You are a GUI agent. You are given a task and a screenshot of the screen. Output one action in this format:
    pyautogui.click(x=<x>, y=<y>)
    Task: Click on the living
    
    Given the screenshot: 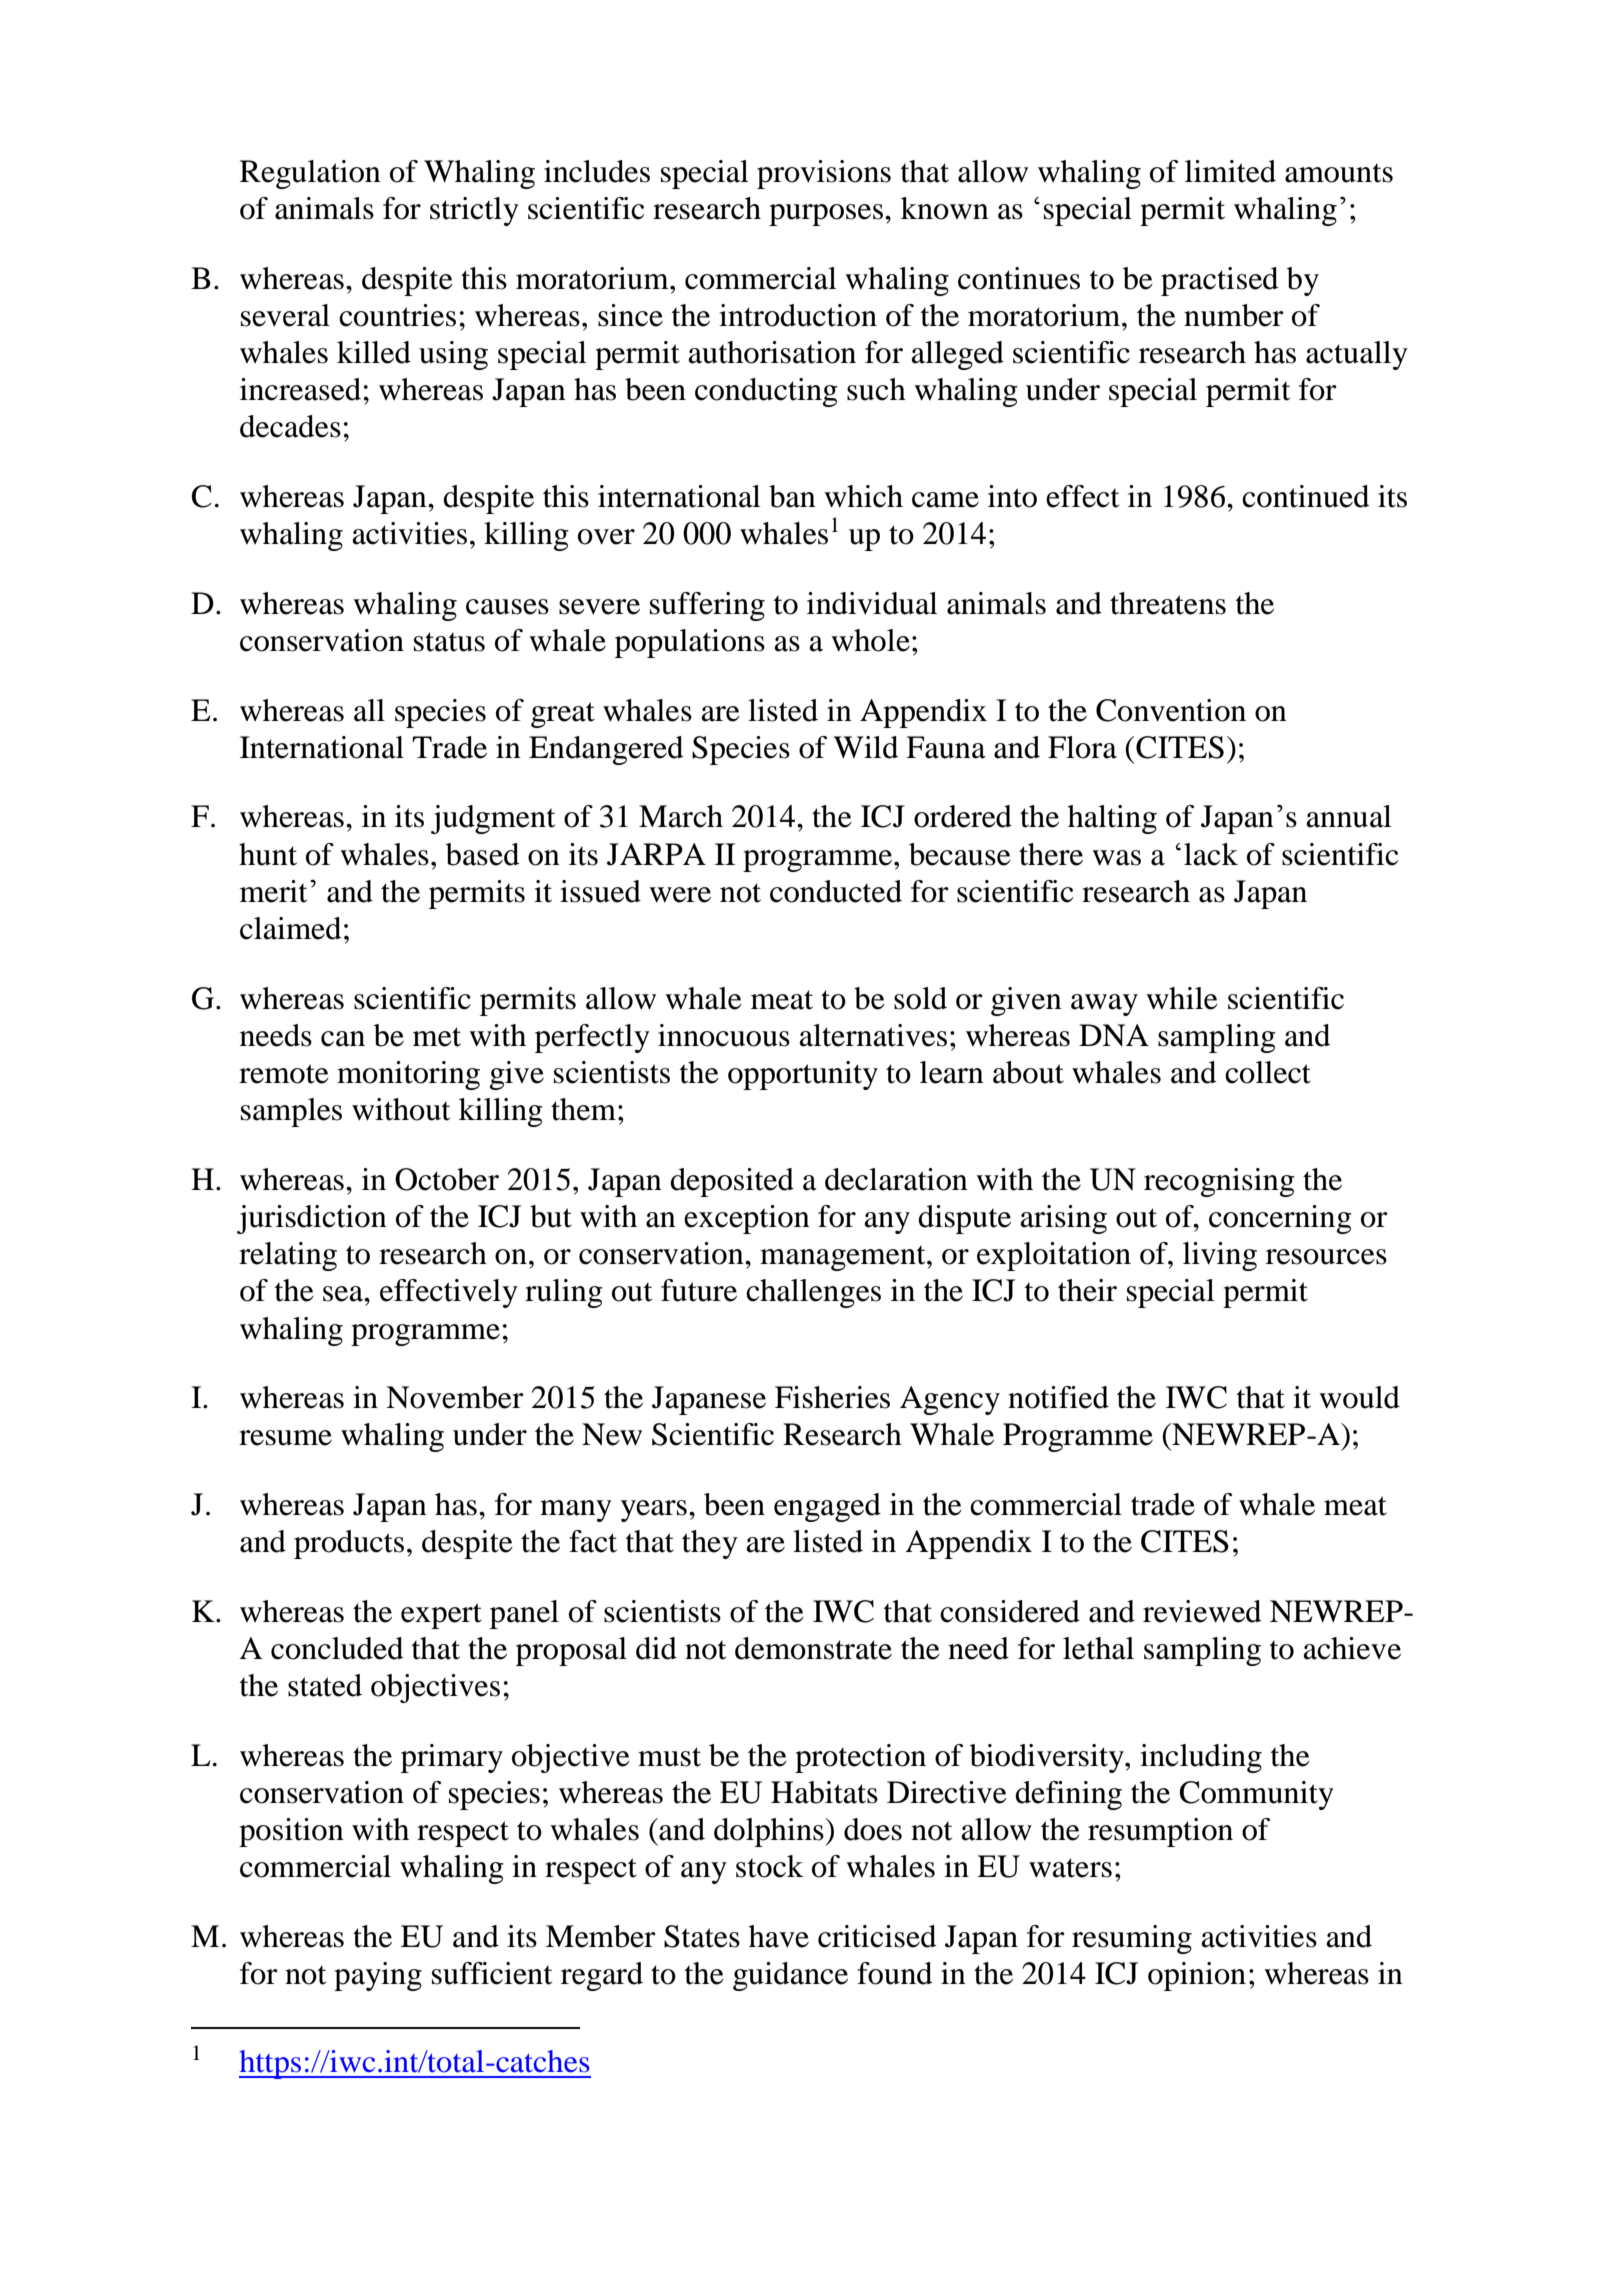 What is the action you would take?
    pyautogui.click(x=1220, y=1256)
